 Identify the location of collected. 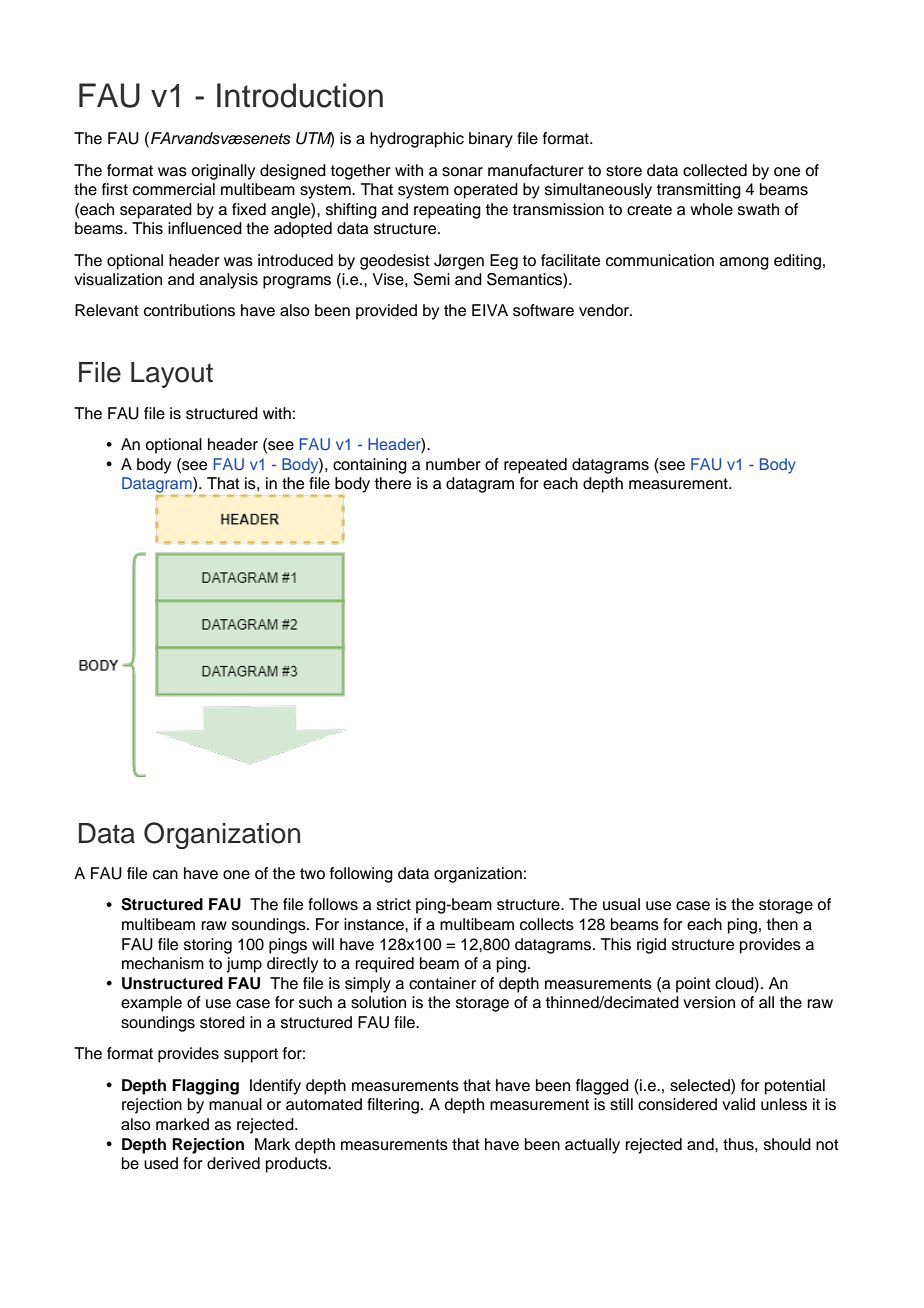
(715, 170).
